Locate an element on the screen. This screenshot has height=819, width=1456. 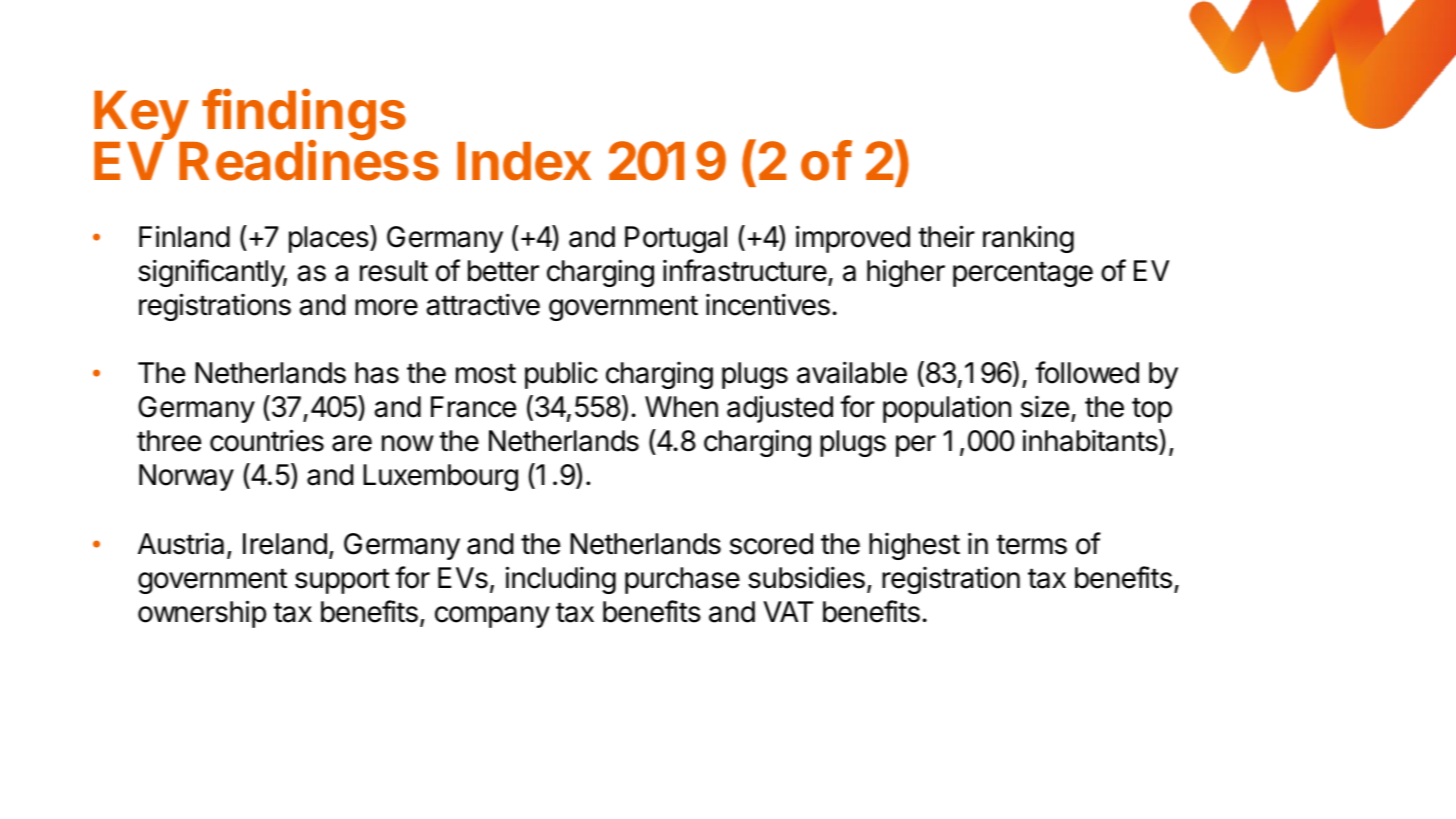
their is located at coordinates (946, 236).
